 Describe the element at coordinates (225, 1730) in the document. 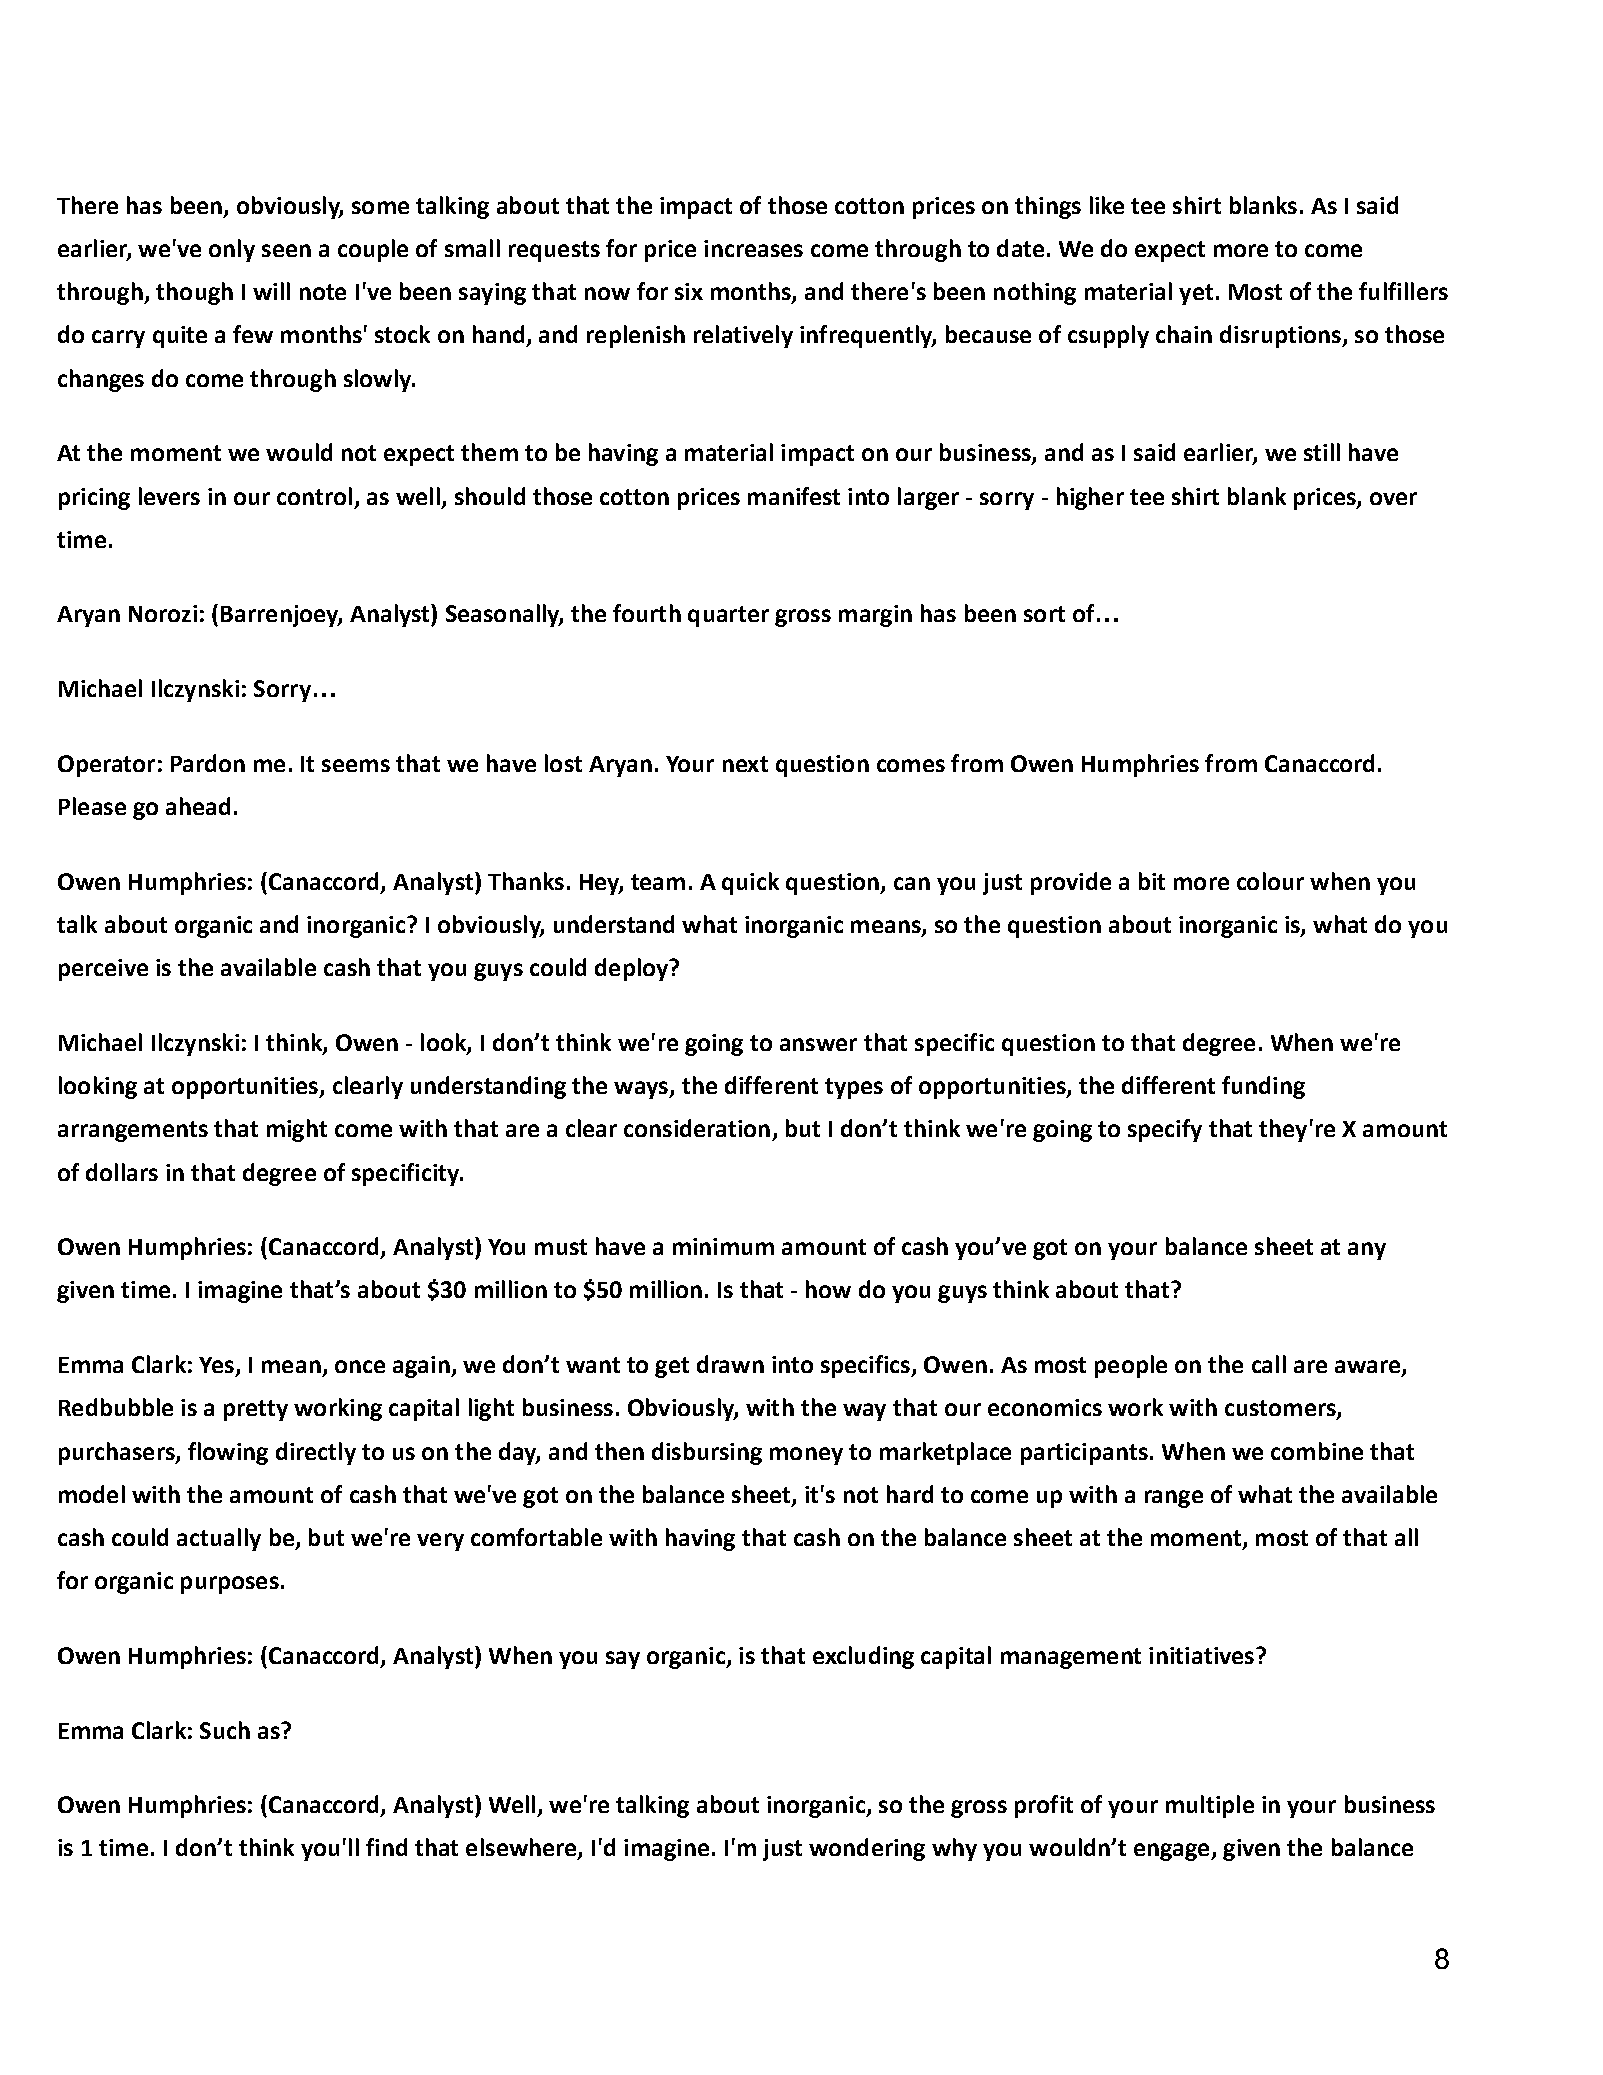

I see `Such` at that location.
